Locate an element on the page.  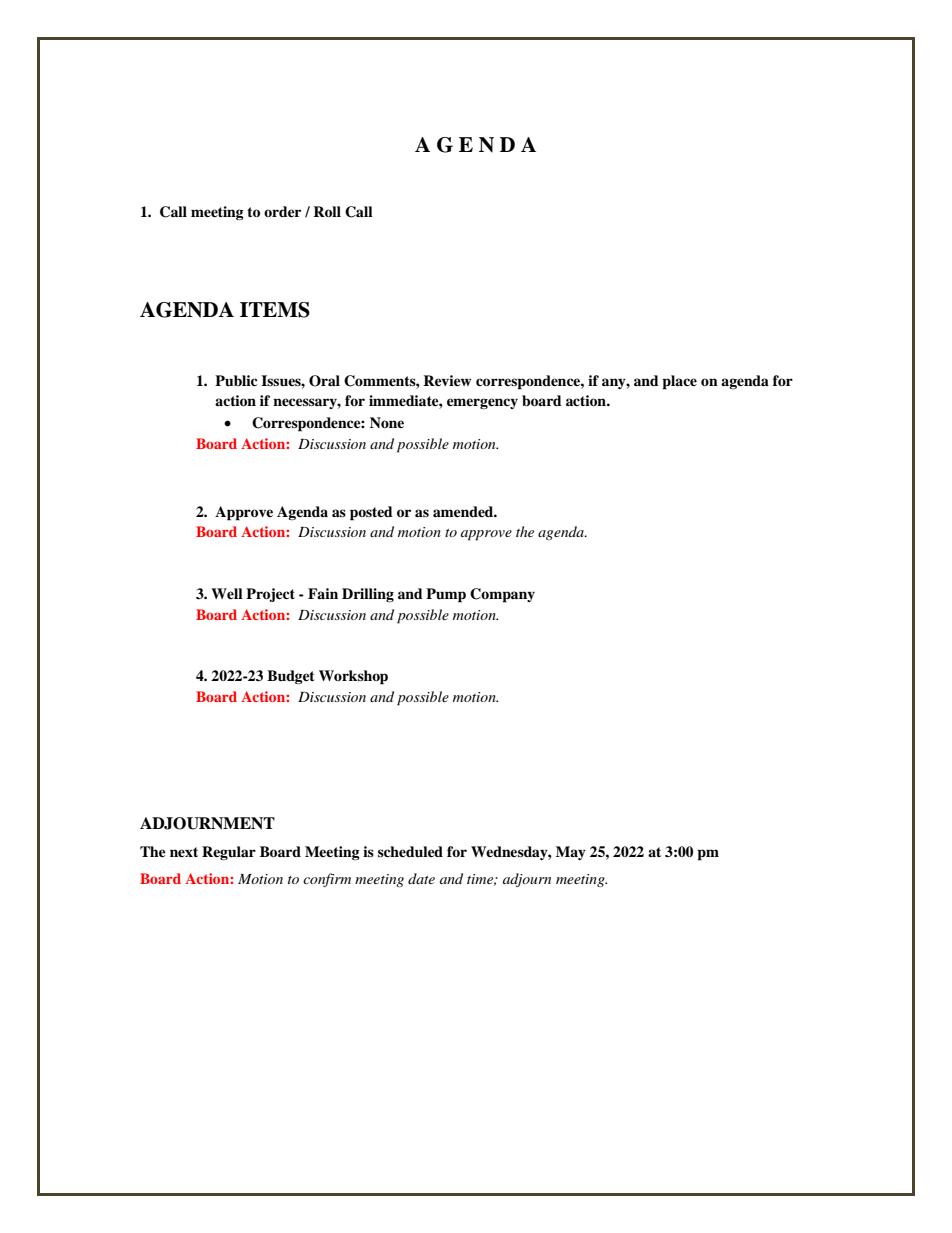
order is located at coordinates (282, 211).
